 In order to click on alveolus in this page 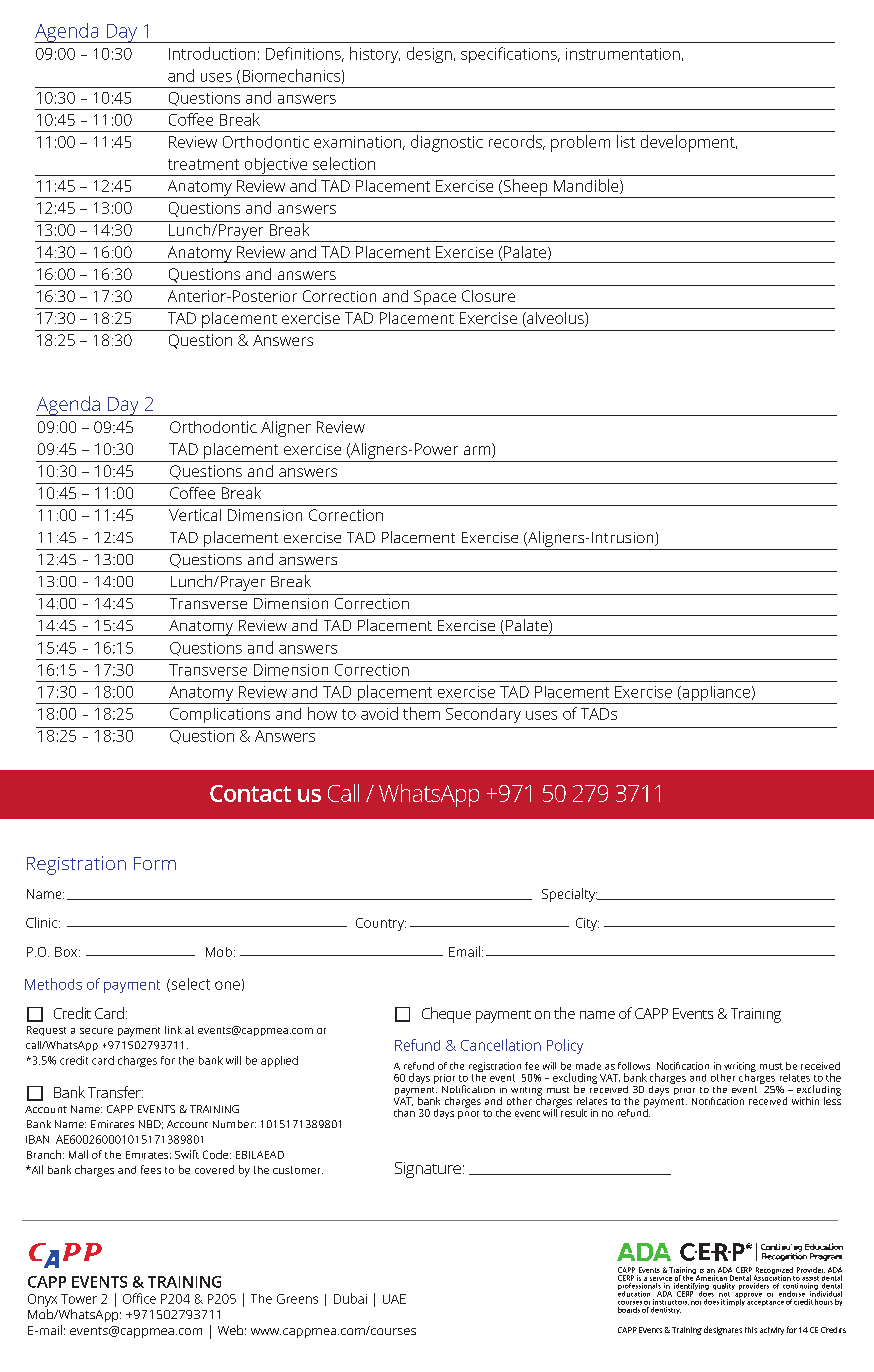, I will do `click(555, 319)`.
